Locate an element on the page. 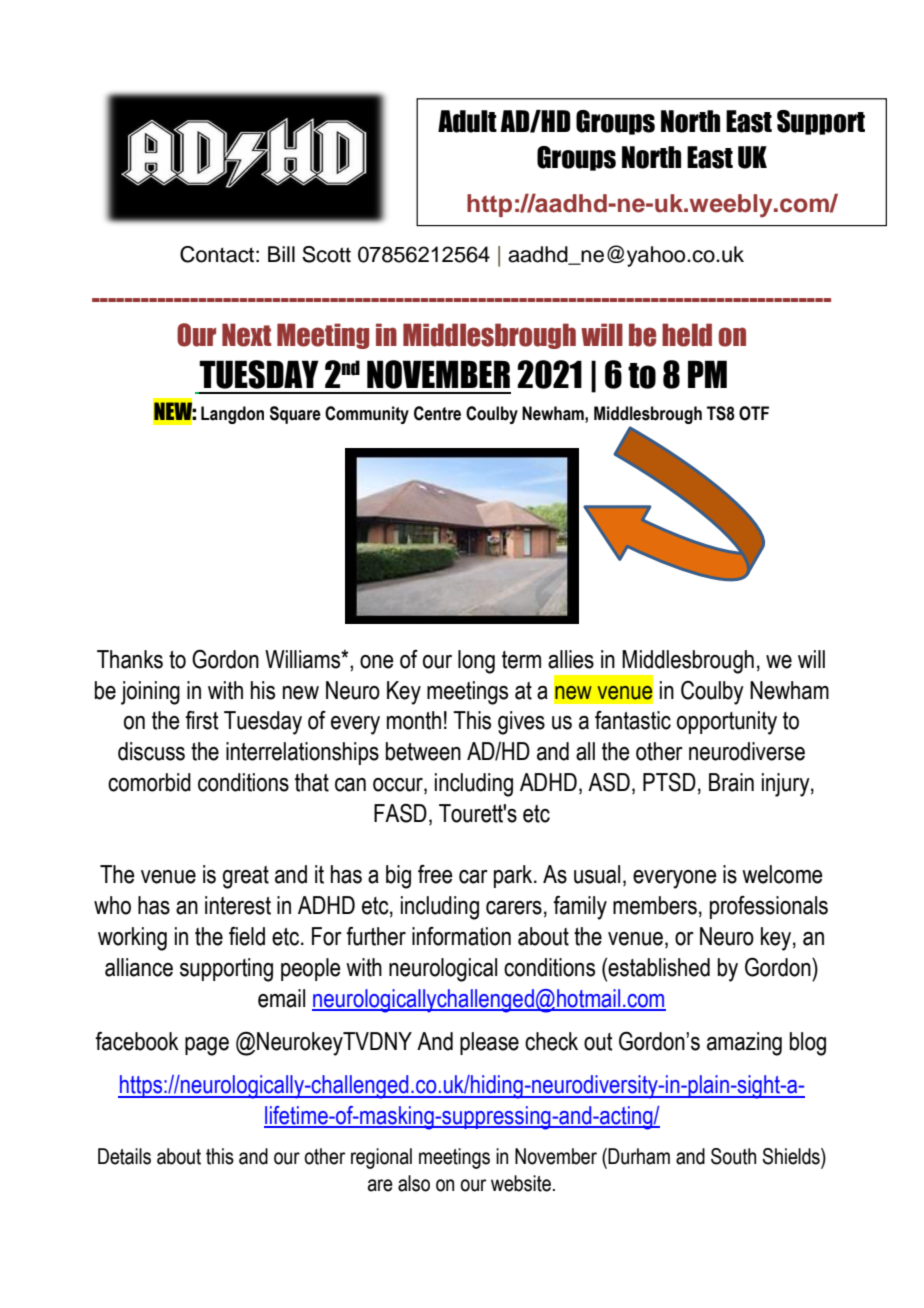 The width and height of the image is (924, 1308). professionals is located at coordinates (769, 907).
